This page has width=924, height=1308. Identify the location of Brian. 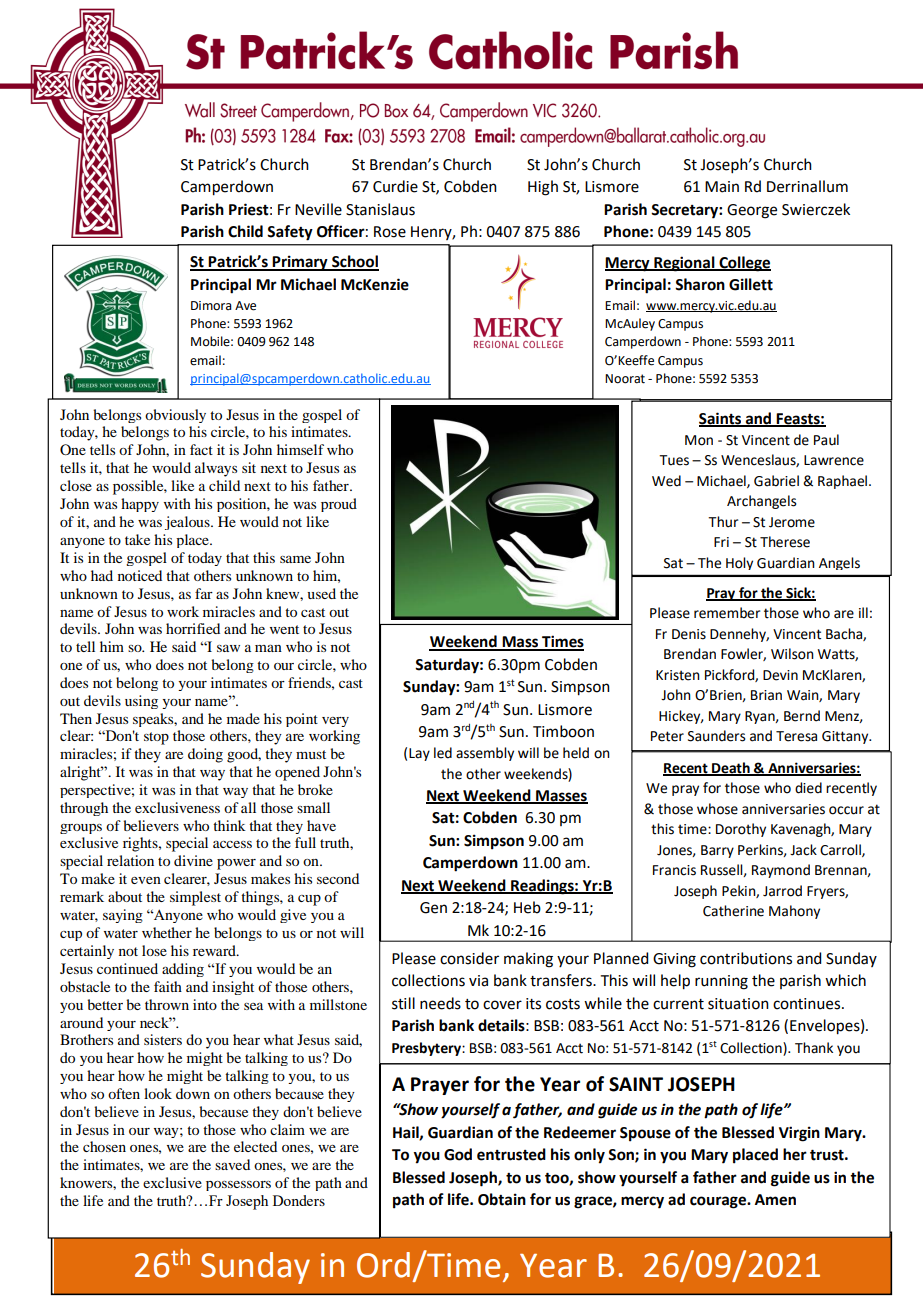
(766, 695).
